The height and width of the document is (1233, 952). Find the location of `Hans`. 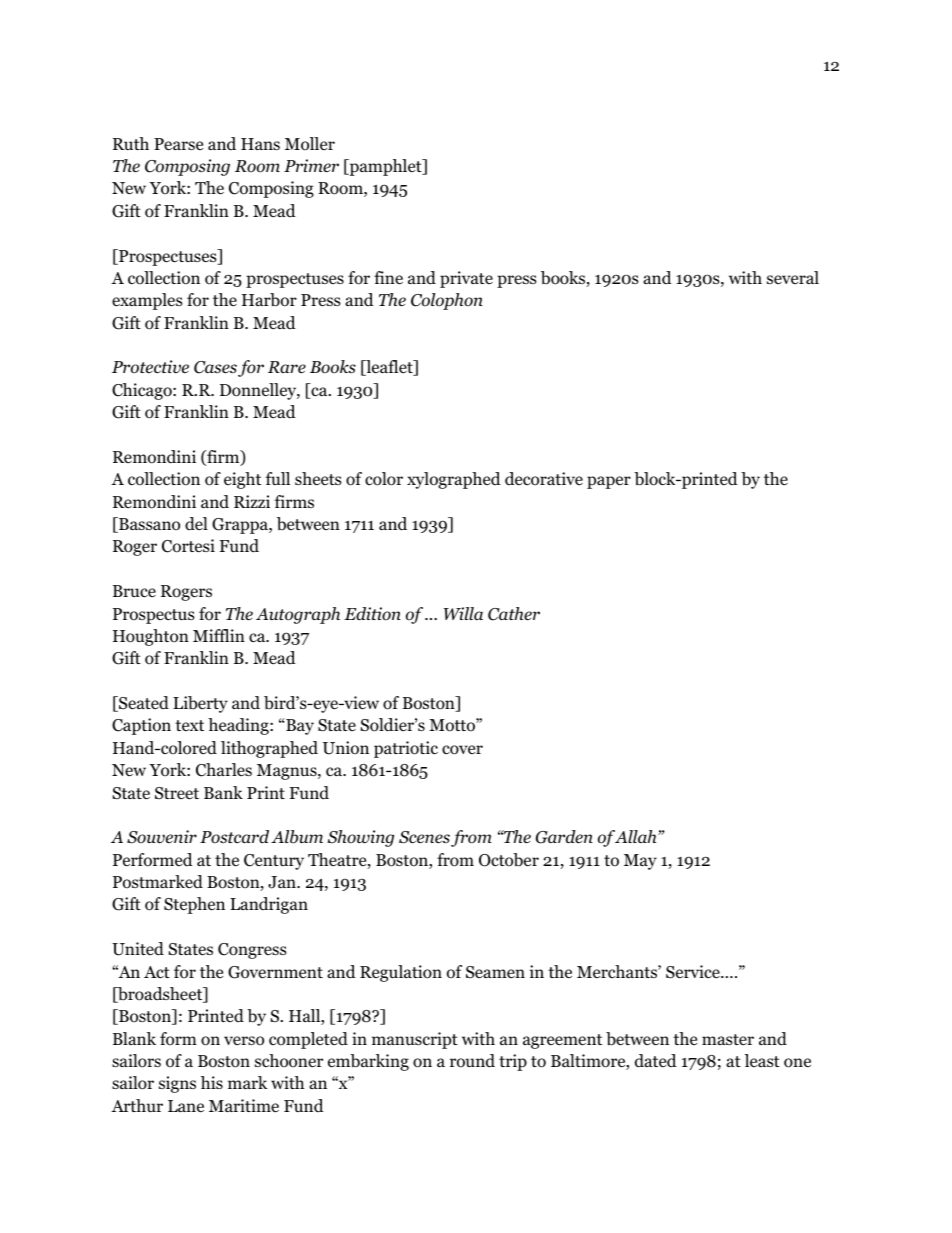

Hans is located at coordinates (260, 144).
